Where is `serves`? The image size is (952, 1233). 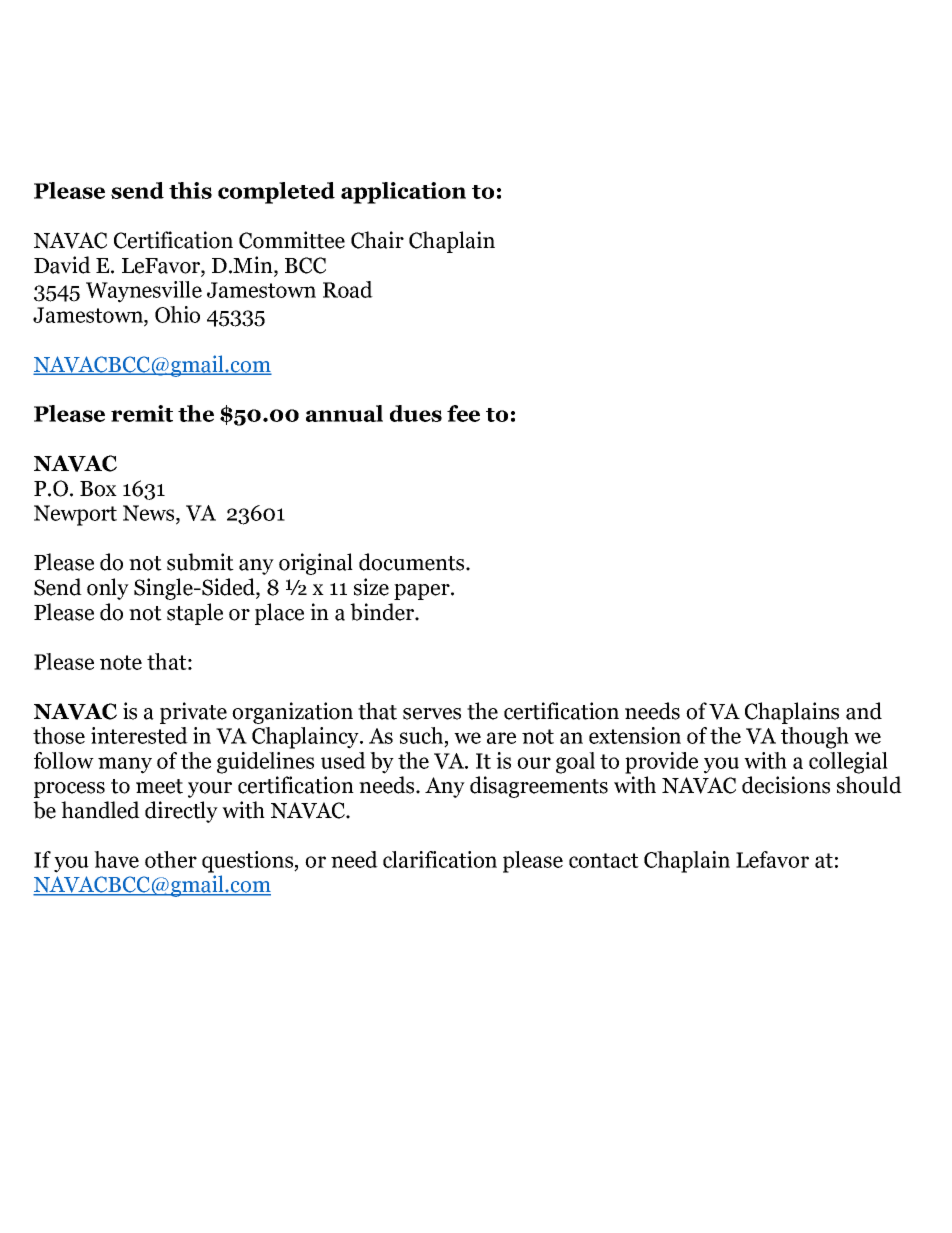
serves is located at coordinates (432, 714).
